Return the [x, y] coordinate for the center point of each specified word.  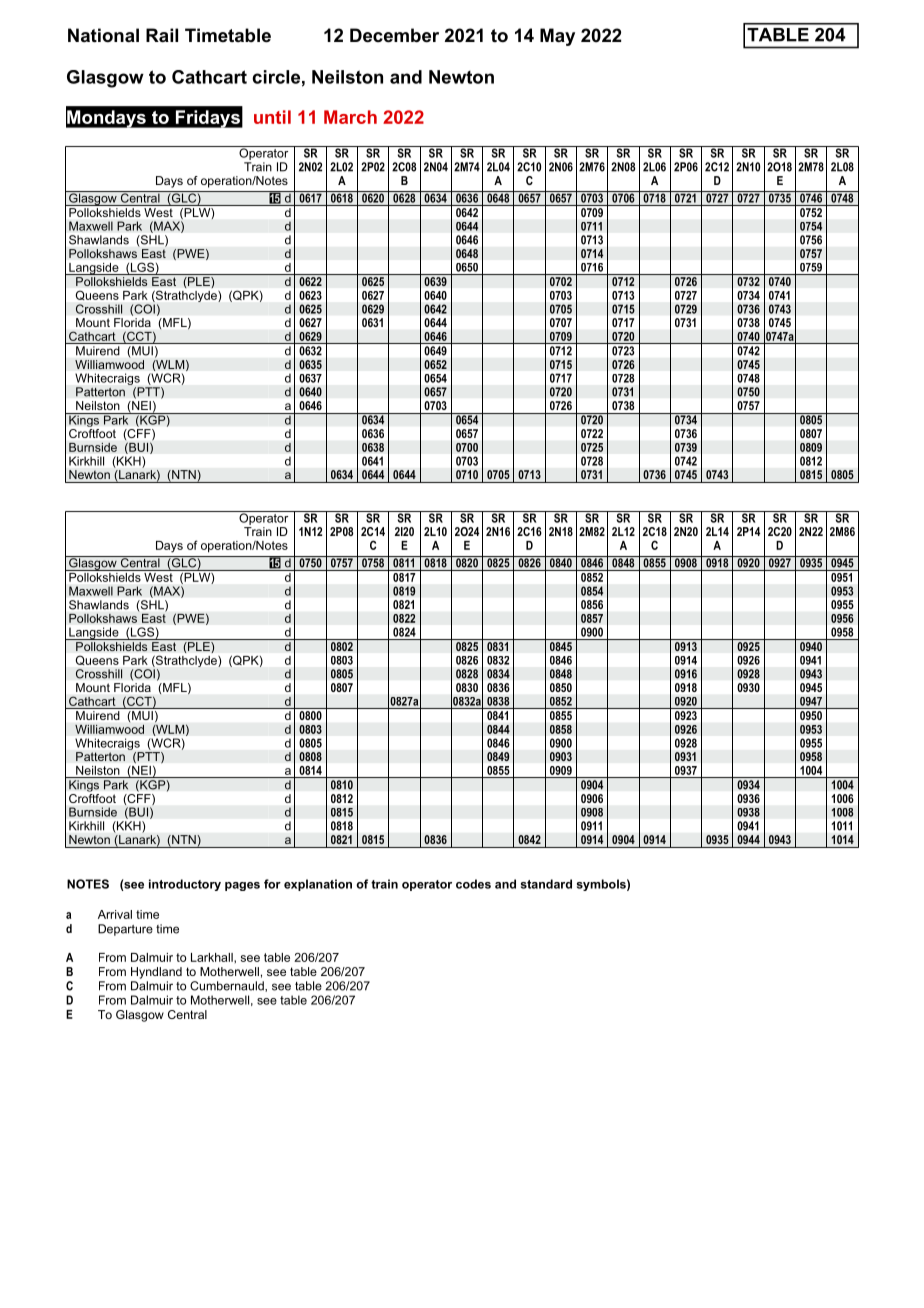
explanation [318, 885]
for [272, 884]
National [103, 35]
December [394, 35]
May [557, 37]
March [350, 117]
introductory [185, 885]
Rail [162, 35]
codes [473, 884]
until [272, 117]
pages [242, 886]
